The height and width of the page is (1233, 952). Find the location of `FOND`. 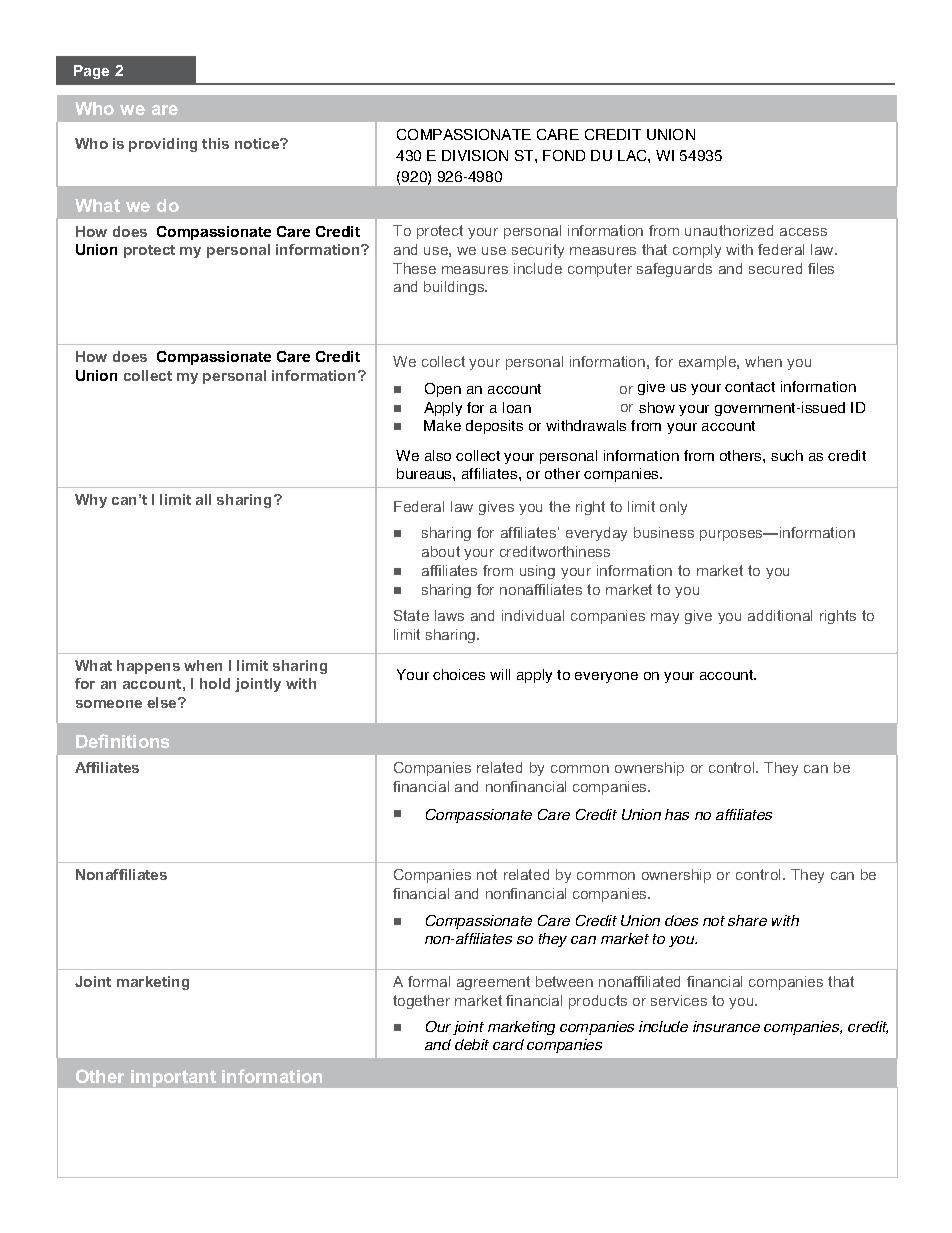

FOND is located at coordinates (564, 155).
